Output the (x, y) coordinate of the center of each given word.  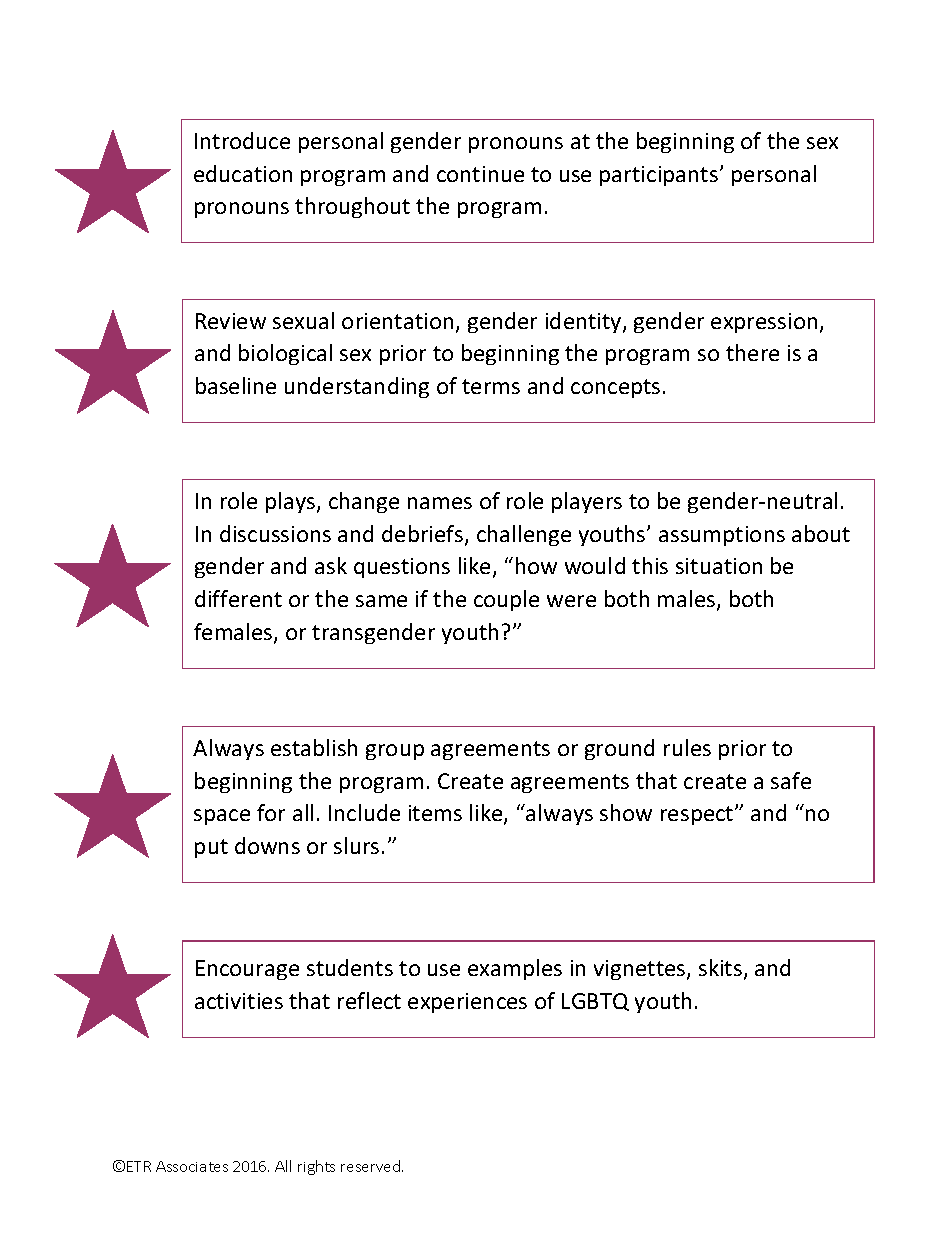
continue (480, 174)
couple (506, 600)
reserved (372, 1166)
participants (659, 176)
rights (316, 1167)
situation (719, 566)
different (238, 598)
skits (722, 969)
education (243, 173)
